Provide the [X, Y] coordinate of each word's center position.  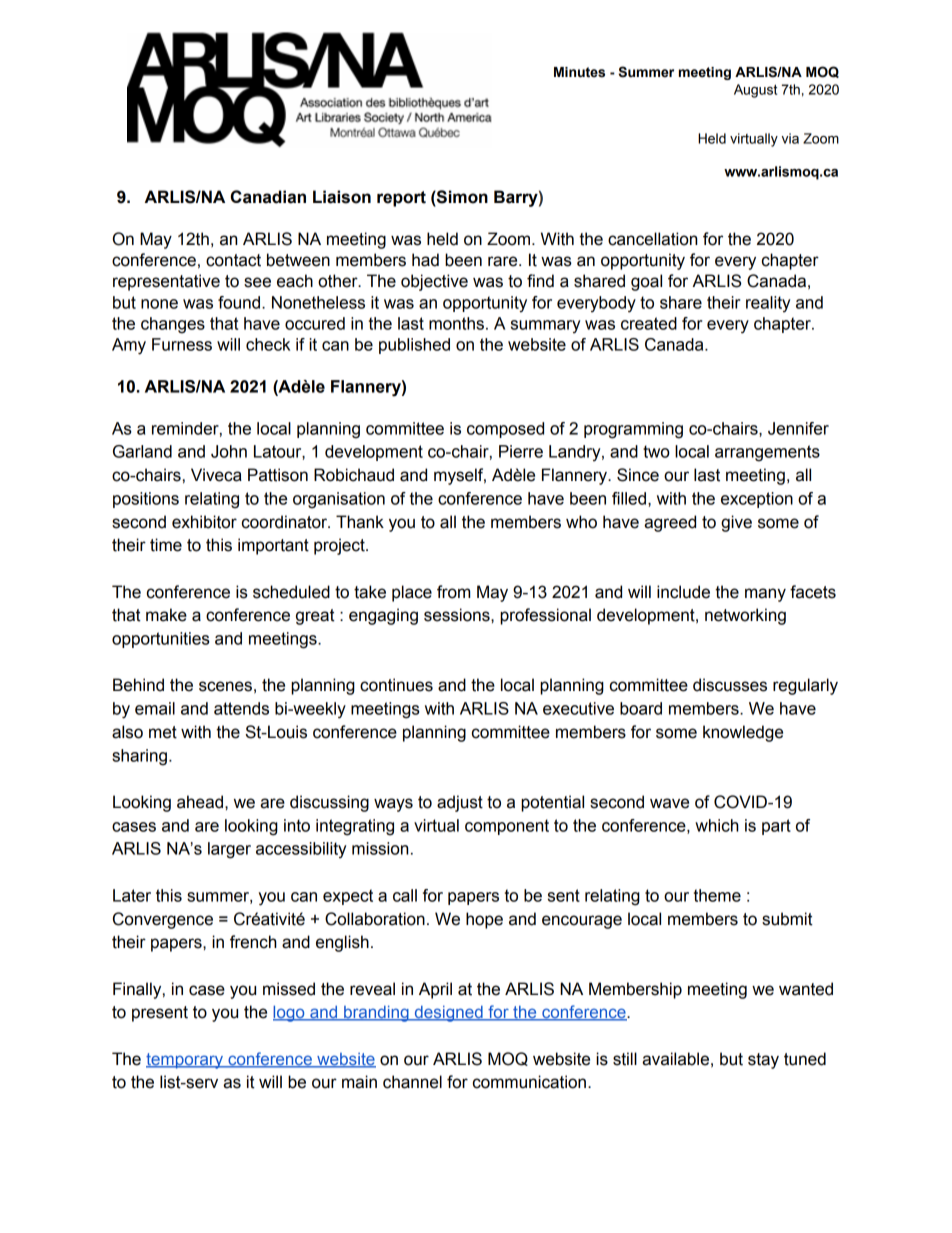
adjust [460, 803]
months [456, 323]
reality [768, 304]
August [755, 91]
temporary [186, 1061]
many [765, 595]
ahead [200, 802]
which [717, 825]
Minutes [579, 72]
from [453, 592]
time [166, 545]
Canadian [268, 197]
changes [173, 325]
